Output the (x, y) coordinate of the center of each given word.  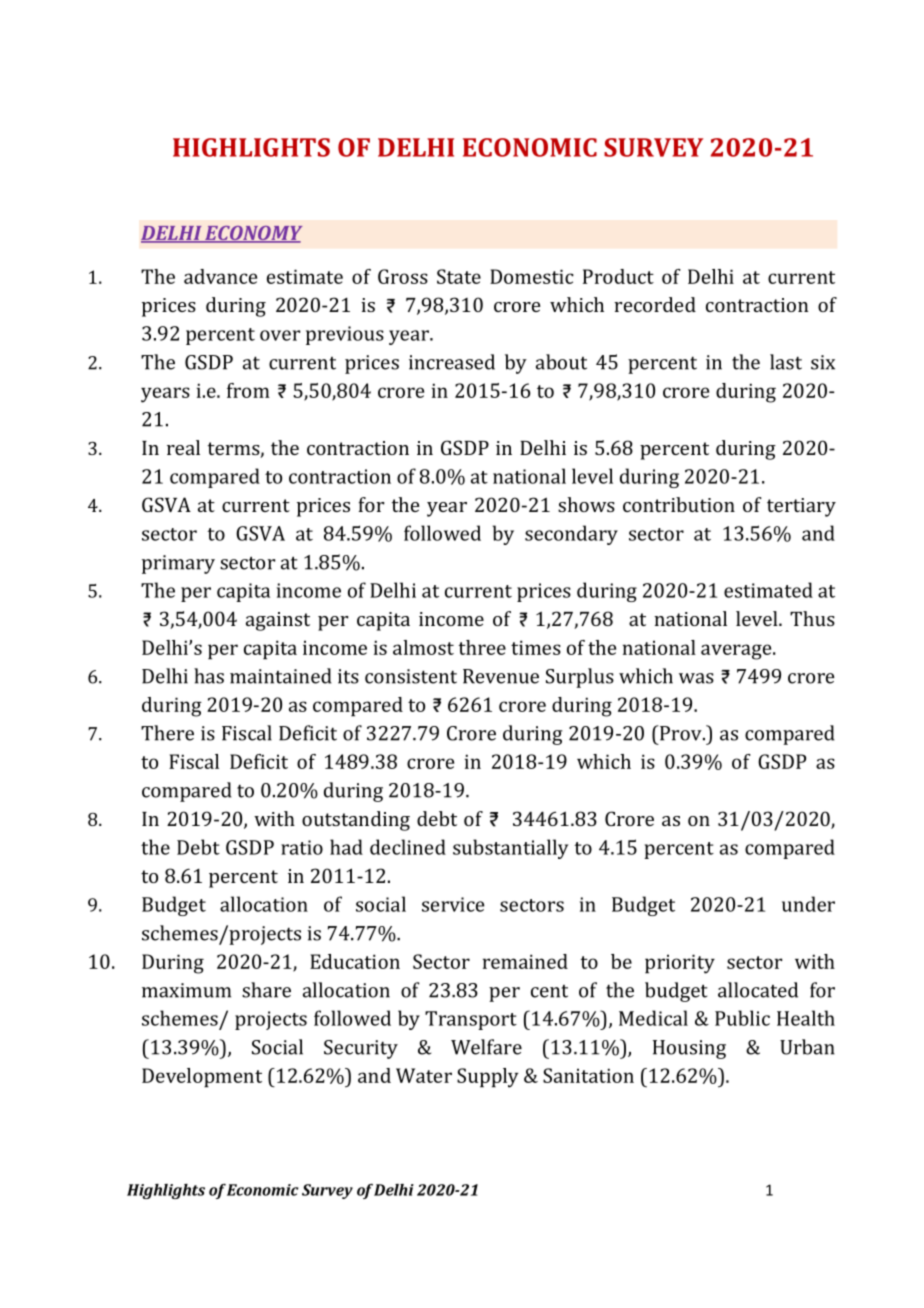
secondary (571, 535)
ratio (302, 847)
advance (220, 276)
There (167, 733)
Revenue (501, 676)
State (459, 276)
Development (202, 1078)
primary (178, 564)
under (808, 904)
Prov (681, 733)
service (453, 904)
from (248, 390)
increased (452, 362)
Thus (812, 618)
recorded (655, 304)
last (786, 362)
